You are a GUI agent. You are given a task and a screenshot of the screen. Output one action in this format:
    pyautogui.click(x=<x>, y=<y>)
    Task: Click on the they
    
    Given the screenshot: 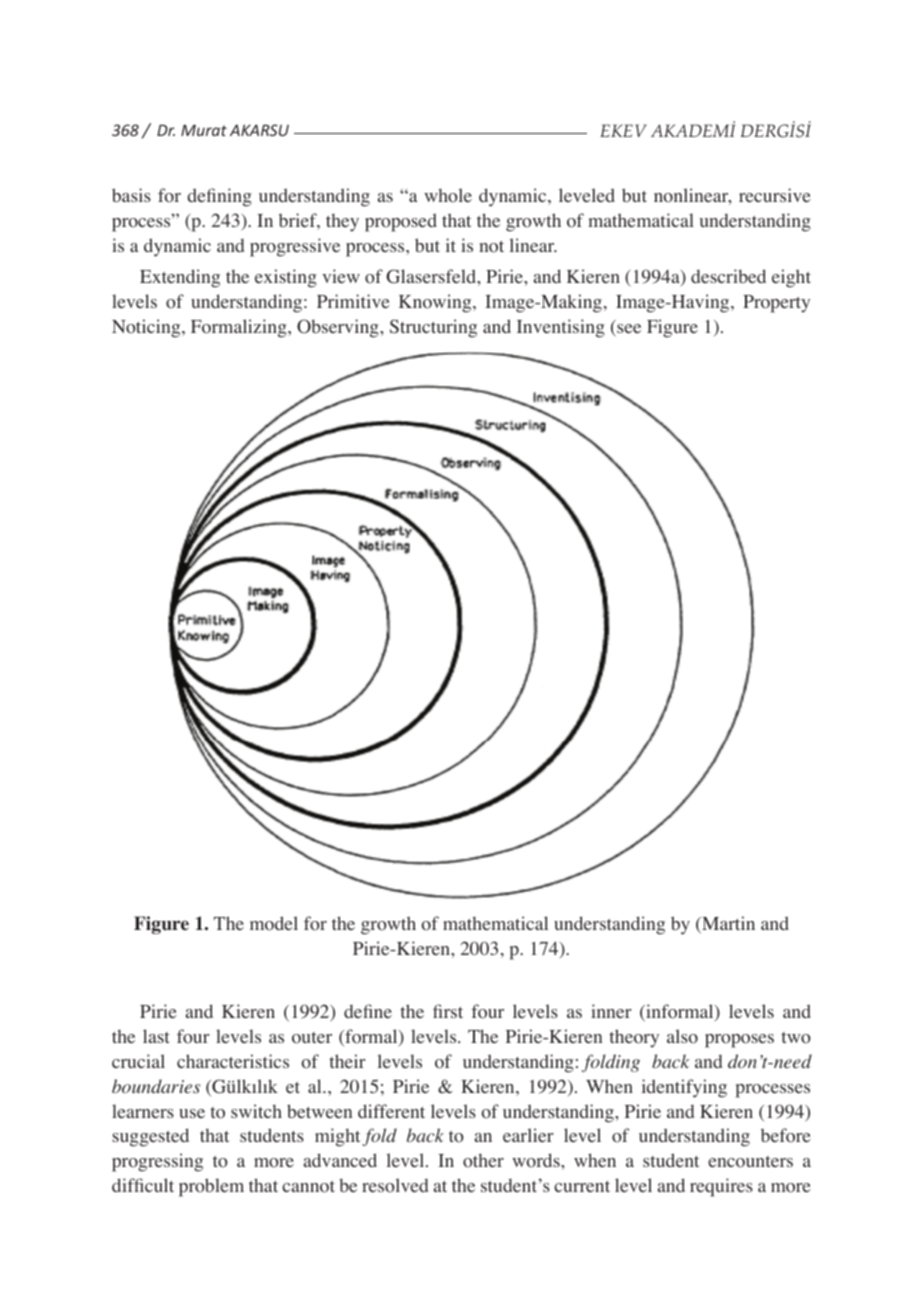 What is the action you would take?
    pyautogui.click(x=342, y=222)
